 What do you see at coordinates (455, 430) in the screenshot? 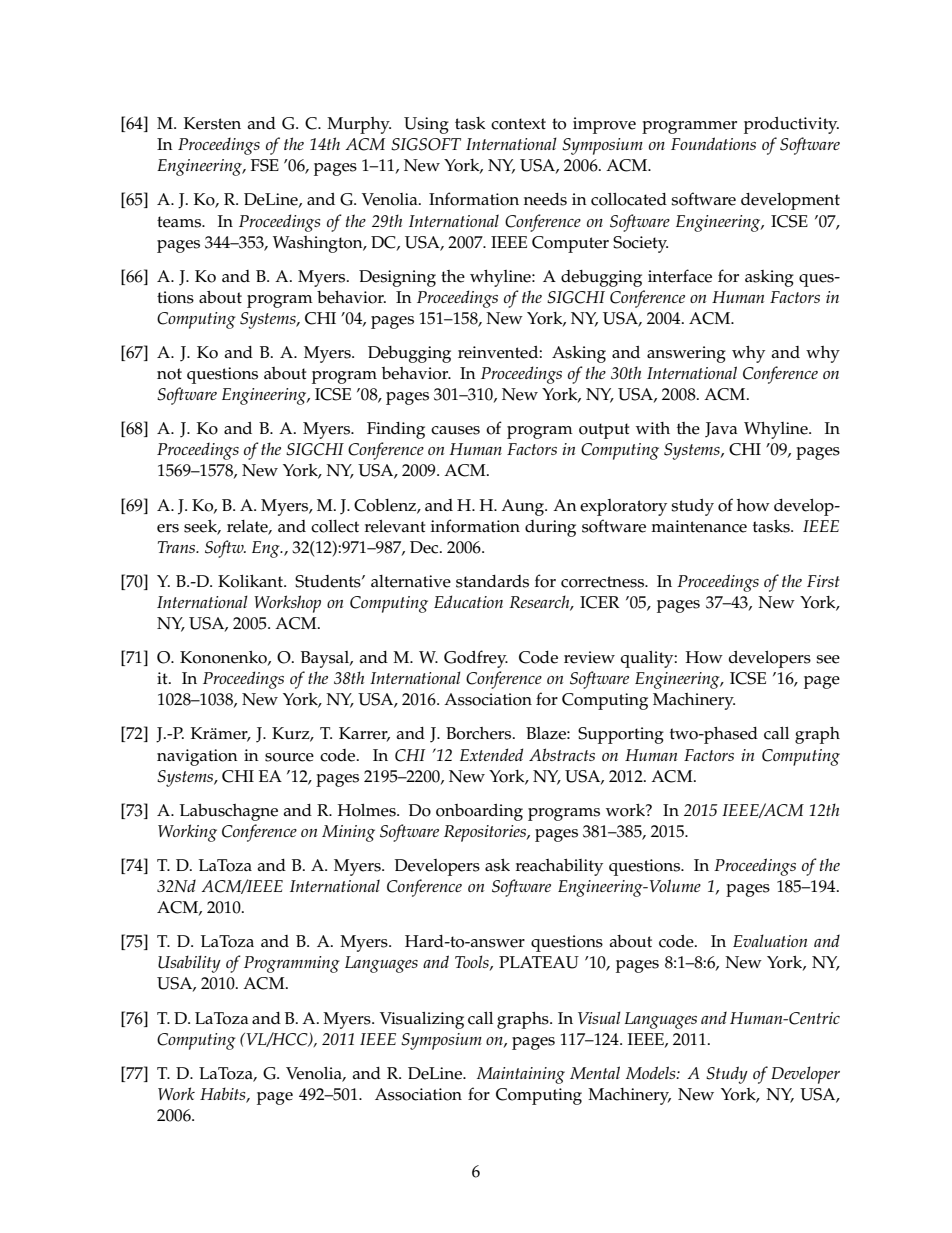
I see `causes` at bounding box center [455, 430].
